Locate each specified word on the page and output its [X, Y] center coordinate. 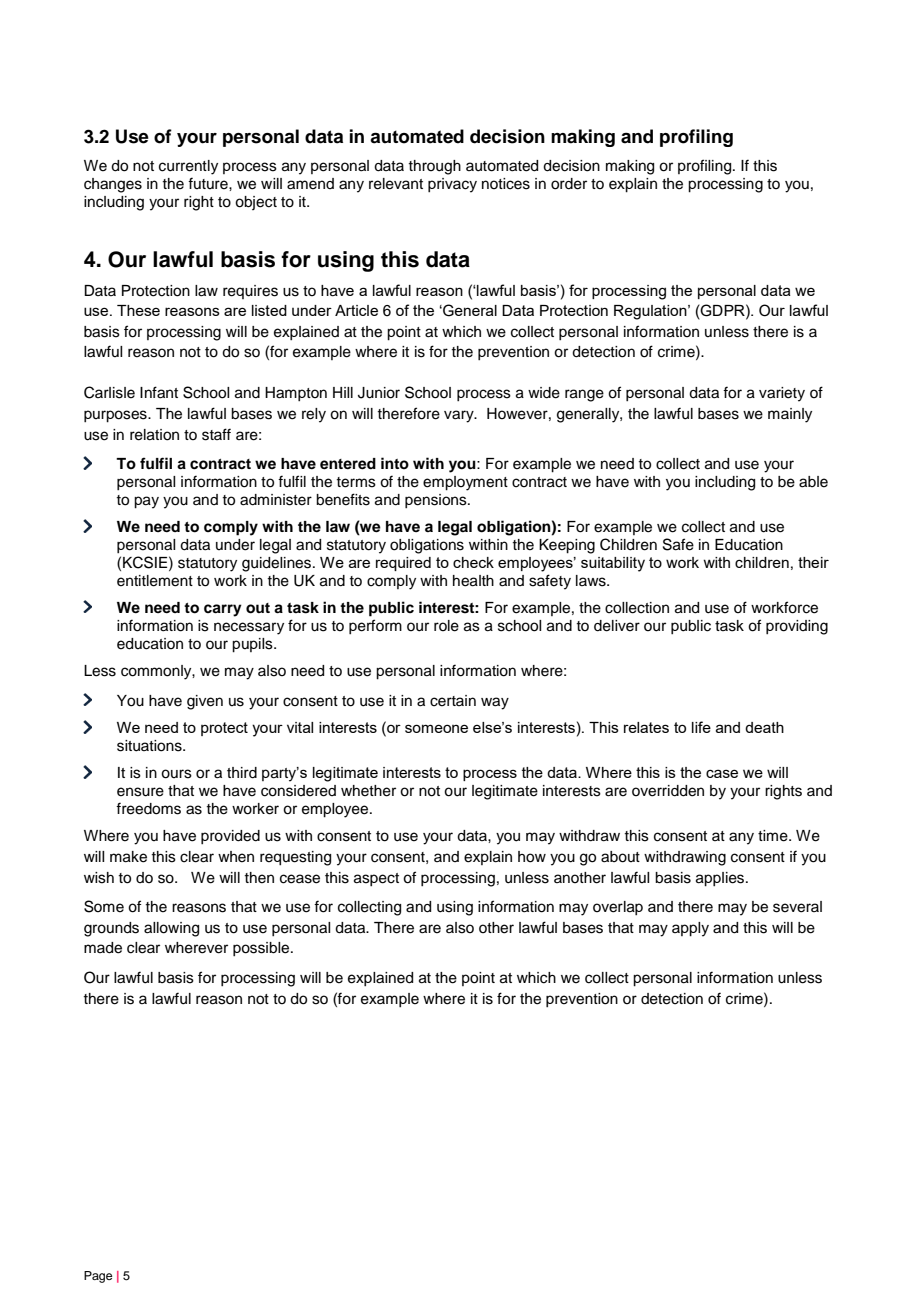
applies [721, 879]
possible [262, 949]
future [209, 183]
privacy [452, 185]
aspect [376, 879]
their [813, 562]
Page [98, 1277]
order [569, 184]
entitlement [155, 581]
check [473, 562]
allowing [171, 929]
